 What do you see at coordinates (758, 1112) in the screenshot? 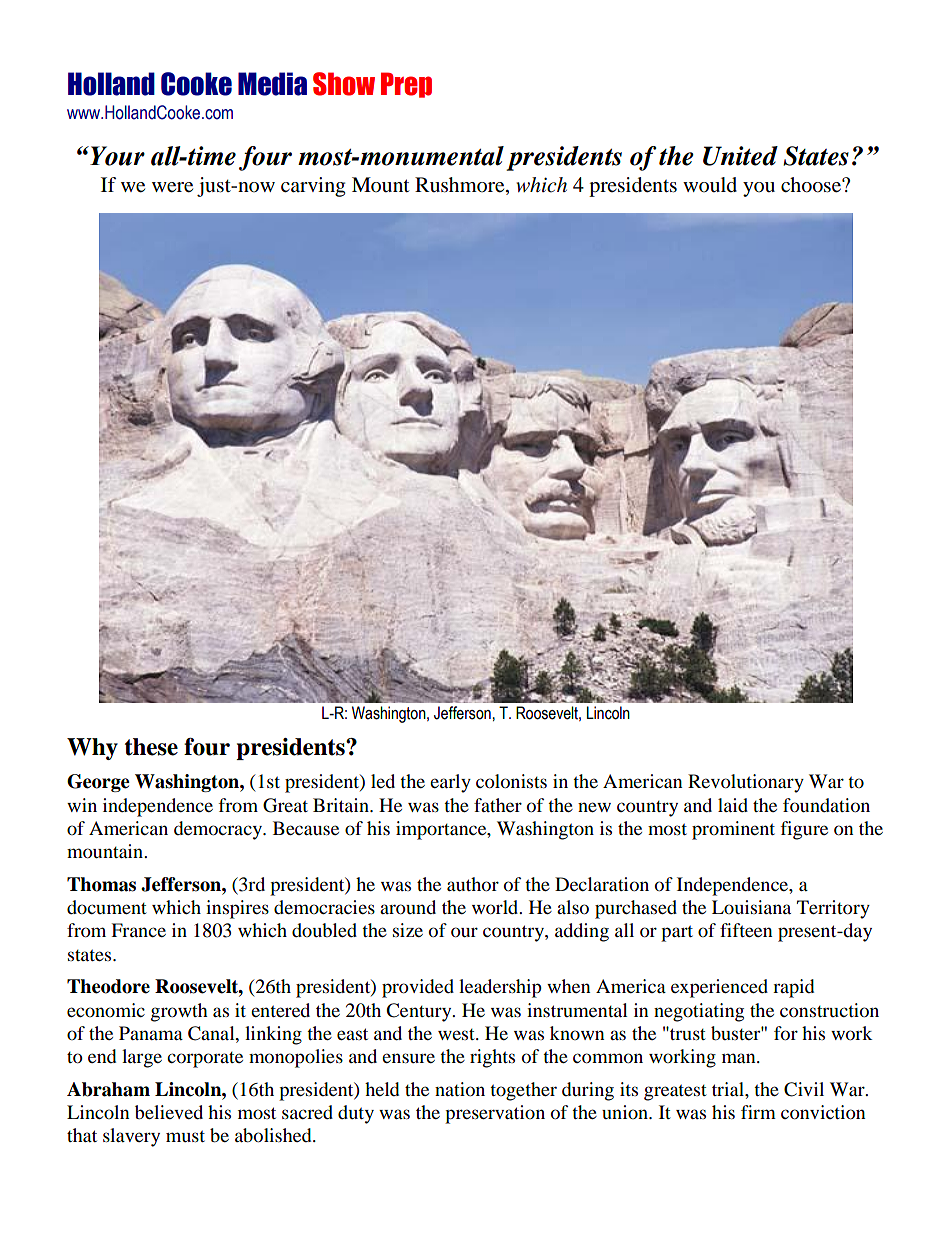
I see `firm` at bounding box center [758, 1112].
